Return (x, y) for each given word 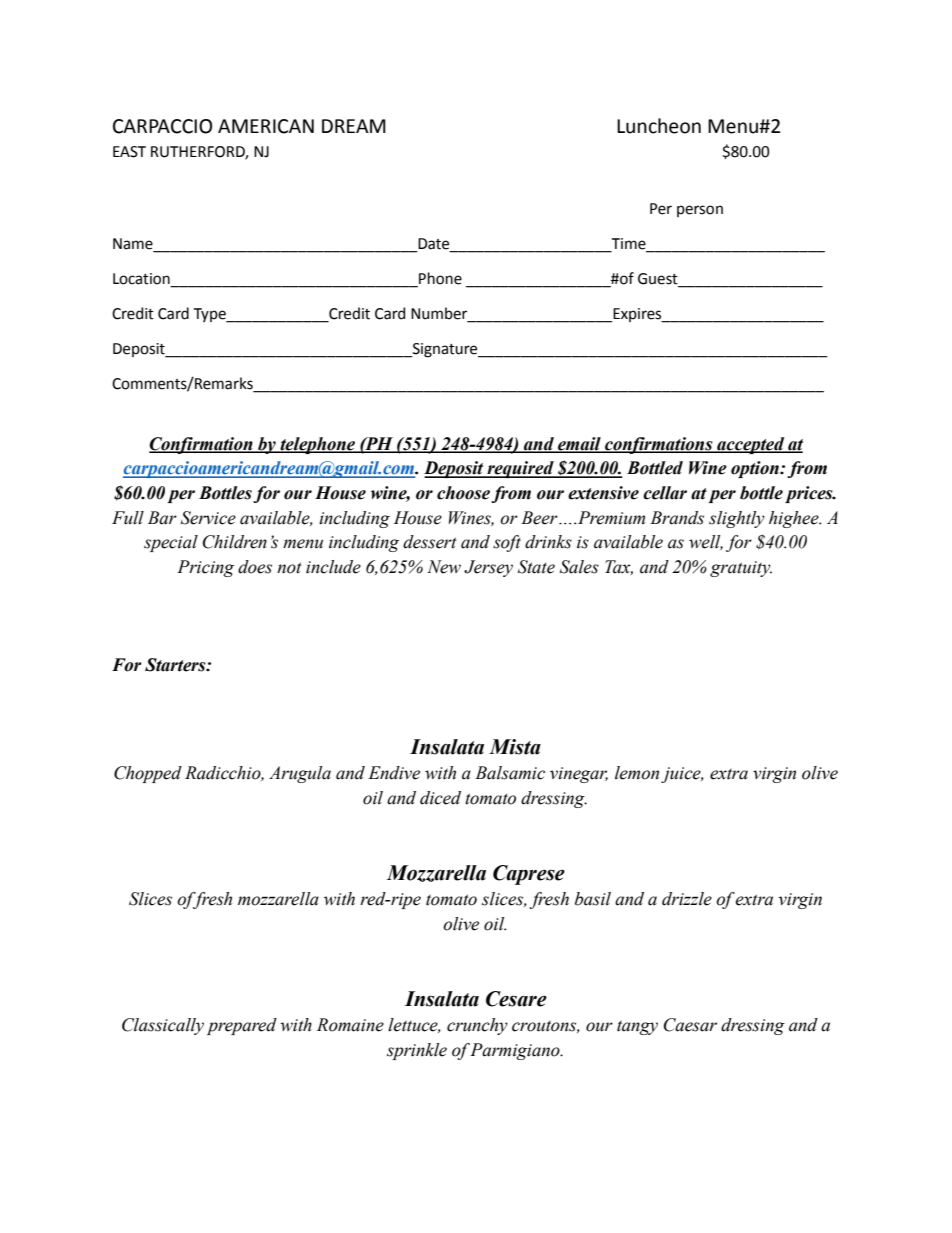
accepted (751, 445)
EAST (129, 152)
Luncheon (659, 126)
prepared (242, 1026)
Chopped (148, 774)
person (700, 211)
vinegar (579, 775)
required (520, 469)
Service (208, 518)
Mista (515, 747)
